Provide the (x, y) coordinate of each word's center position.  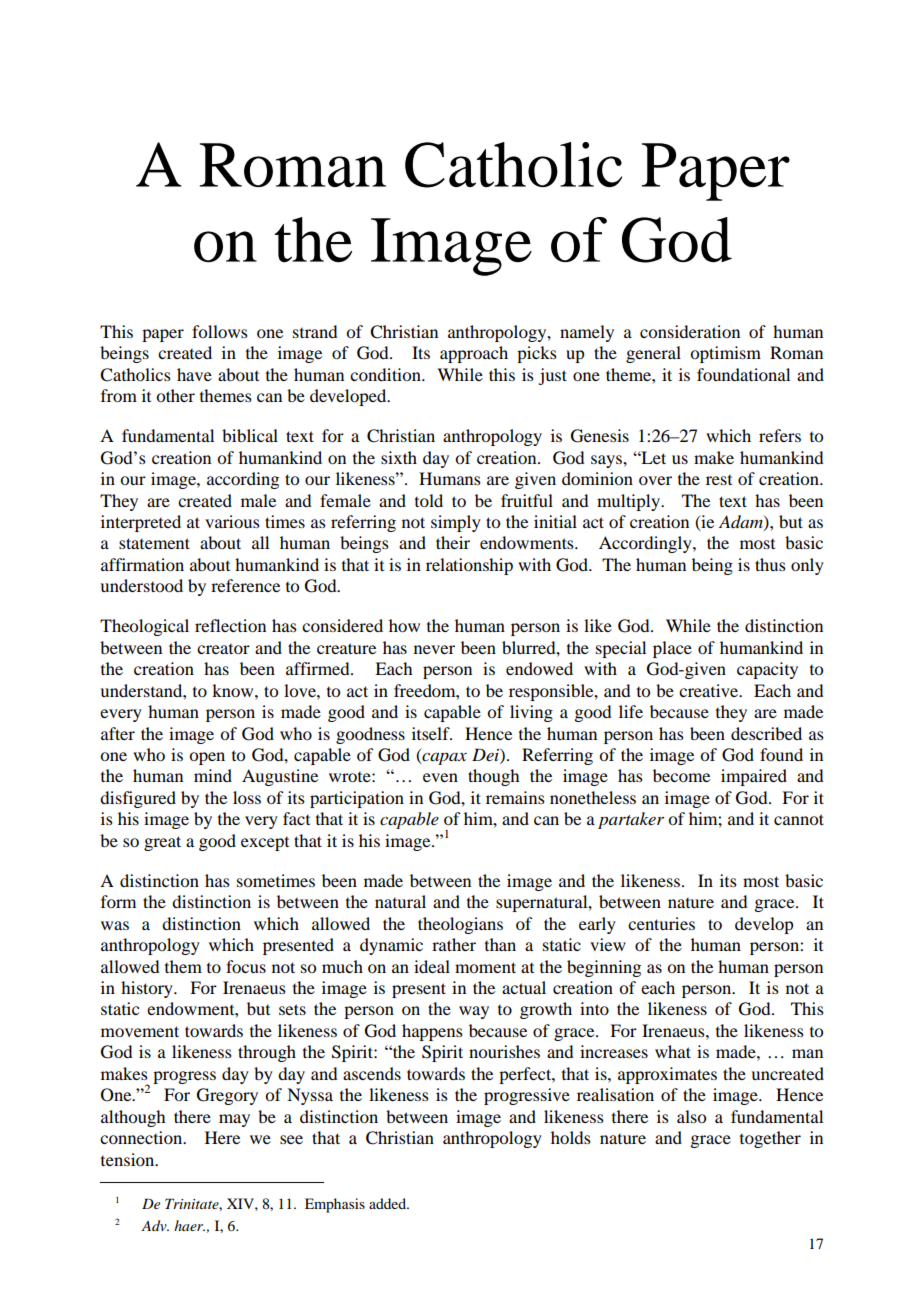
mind (213, 775)
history (148, 989)
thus (770, 564)
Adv (155, 1225)
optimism (725, 354)
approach (474, 354)
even (440, 777)
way (474, 1012)
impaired (754, 777)
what (673, 1051)
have (194, 374)
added (388, 1203)
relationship (469, 566)
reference (245, 585)
